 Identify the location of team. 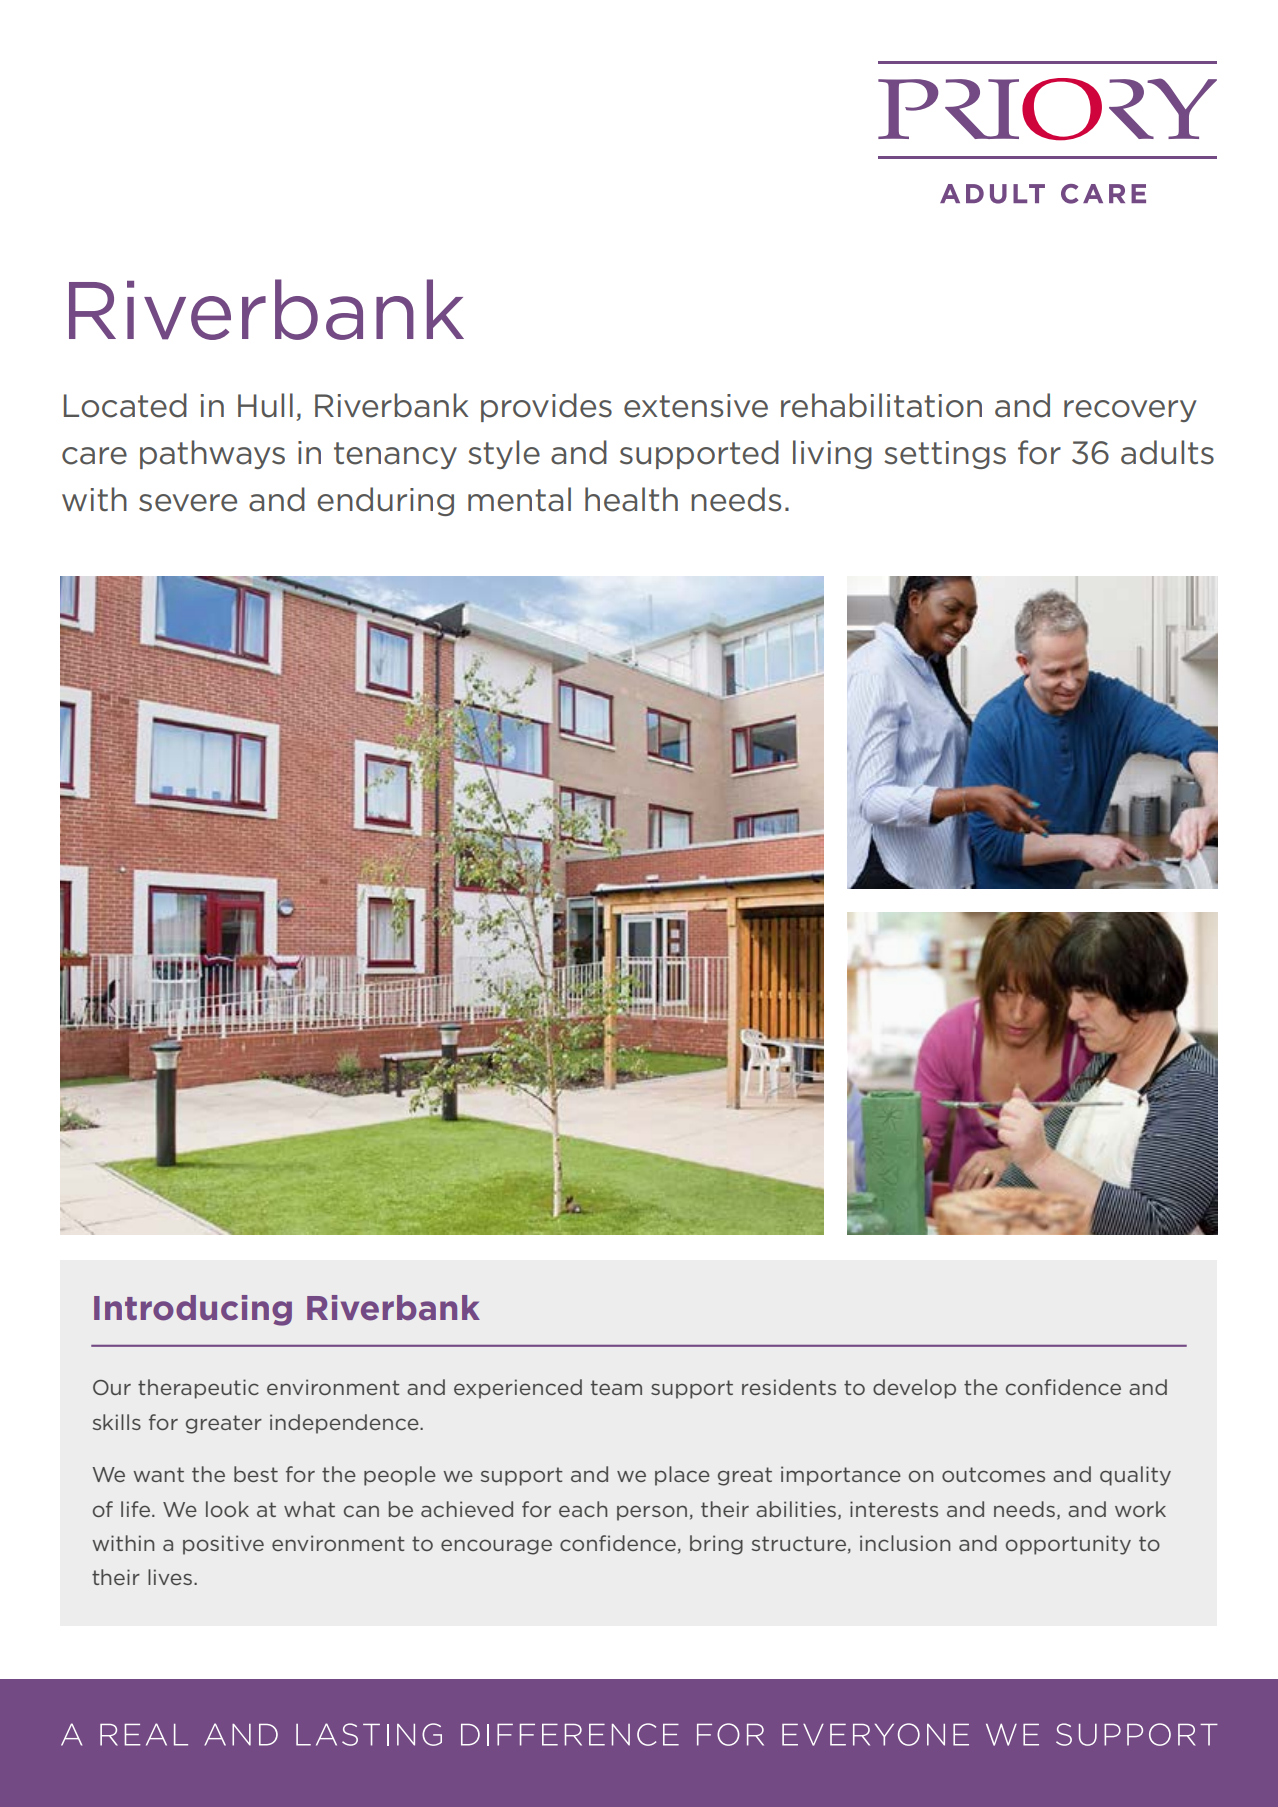
(616, 1387).
